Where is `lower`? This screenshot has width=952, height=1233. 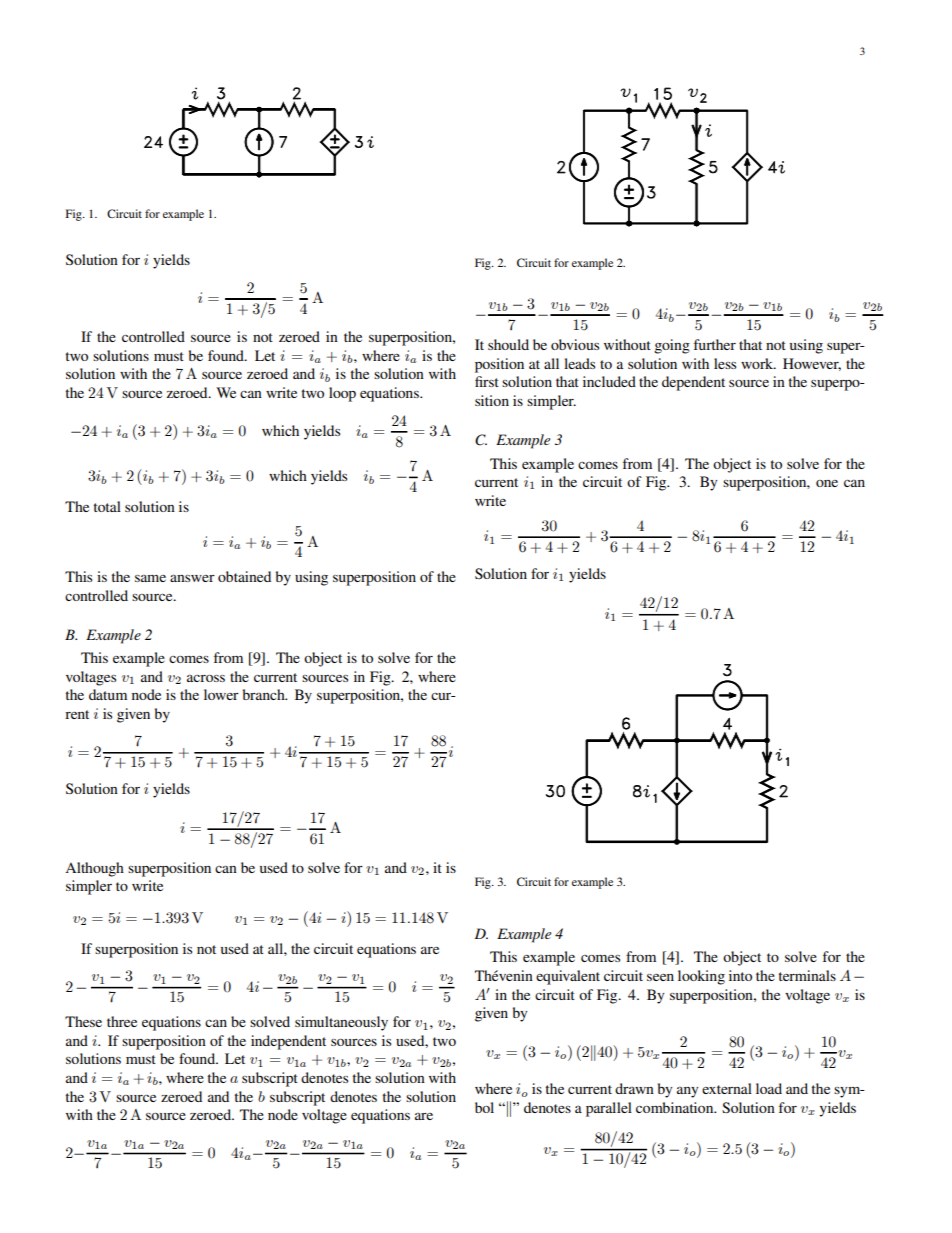
lower is located at coordinates (221, 694).
